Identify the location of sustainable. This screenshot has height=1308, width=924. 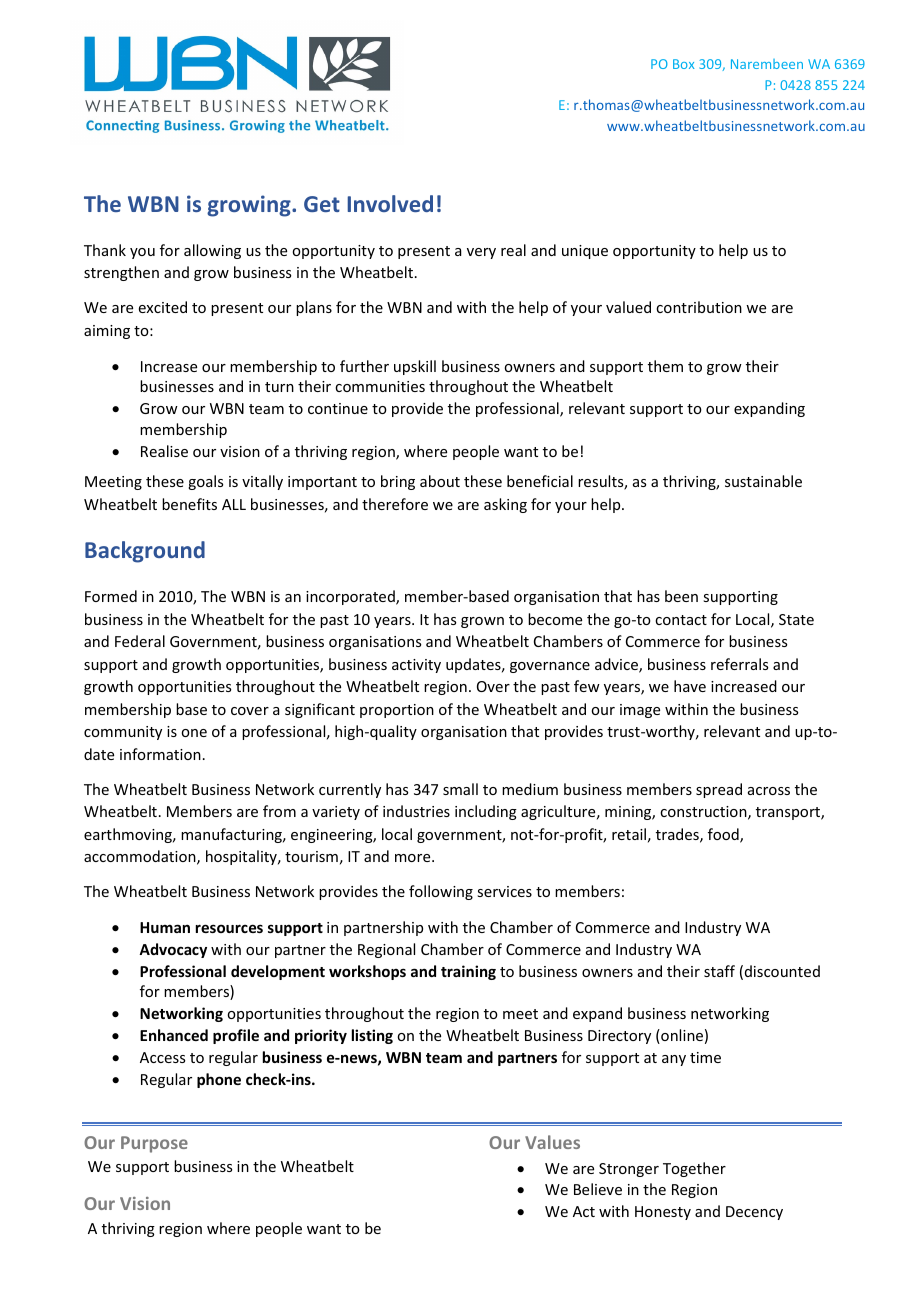
(763, 481).
